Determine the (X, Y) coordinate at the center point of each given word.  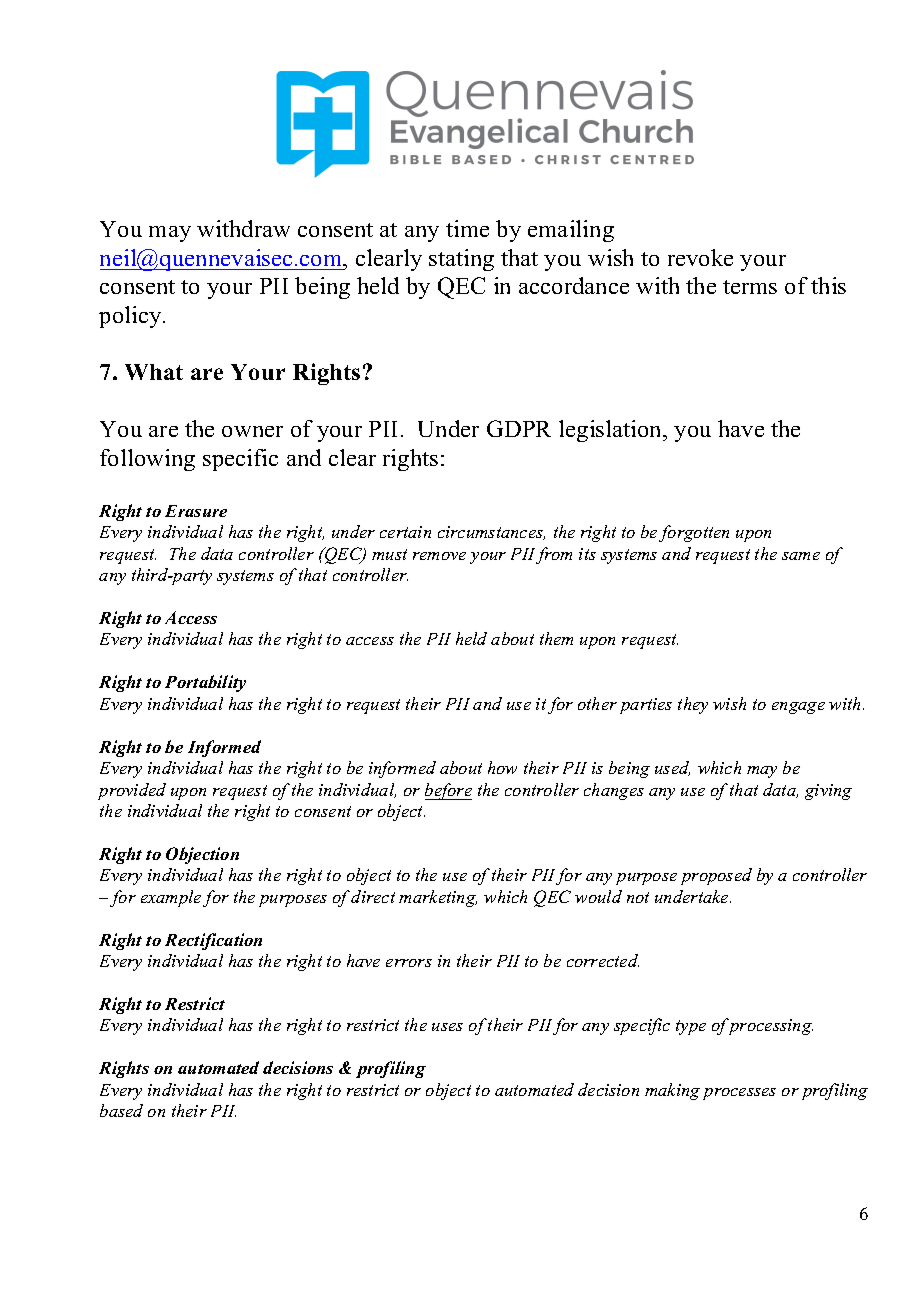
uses (447, 1027)
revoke (700, 257)
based (121, 1110)
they (693, 705)
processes (739, 1094)
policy (131, 317)
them (556, 638)
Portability (205, 683)
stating (461, 260)
